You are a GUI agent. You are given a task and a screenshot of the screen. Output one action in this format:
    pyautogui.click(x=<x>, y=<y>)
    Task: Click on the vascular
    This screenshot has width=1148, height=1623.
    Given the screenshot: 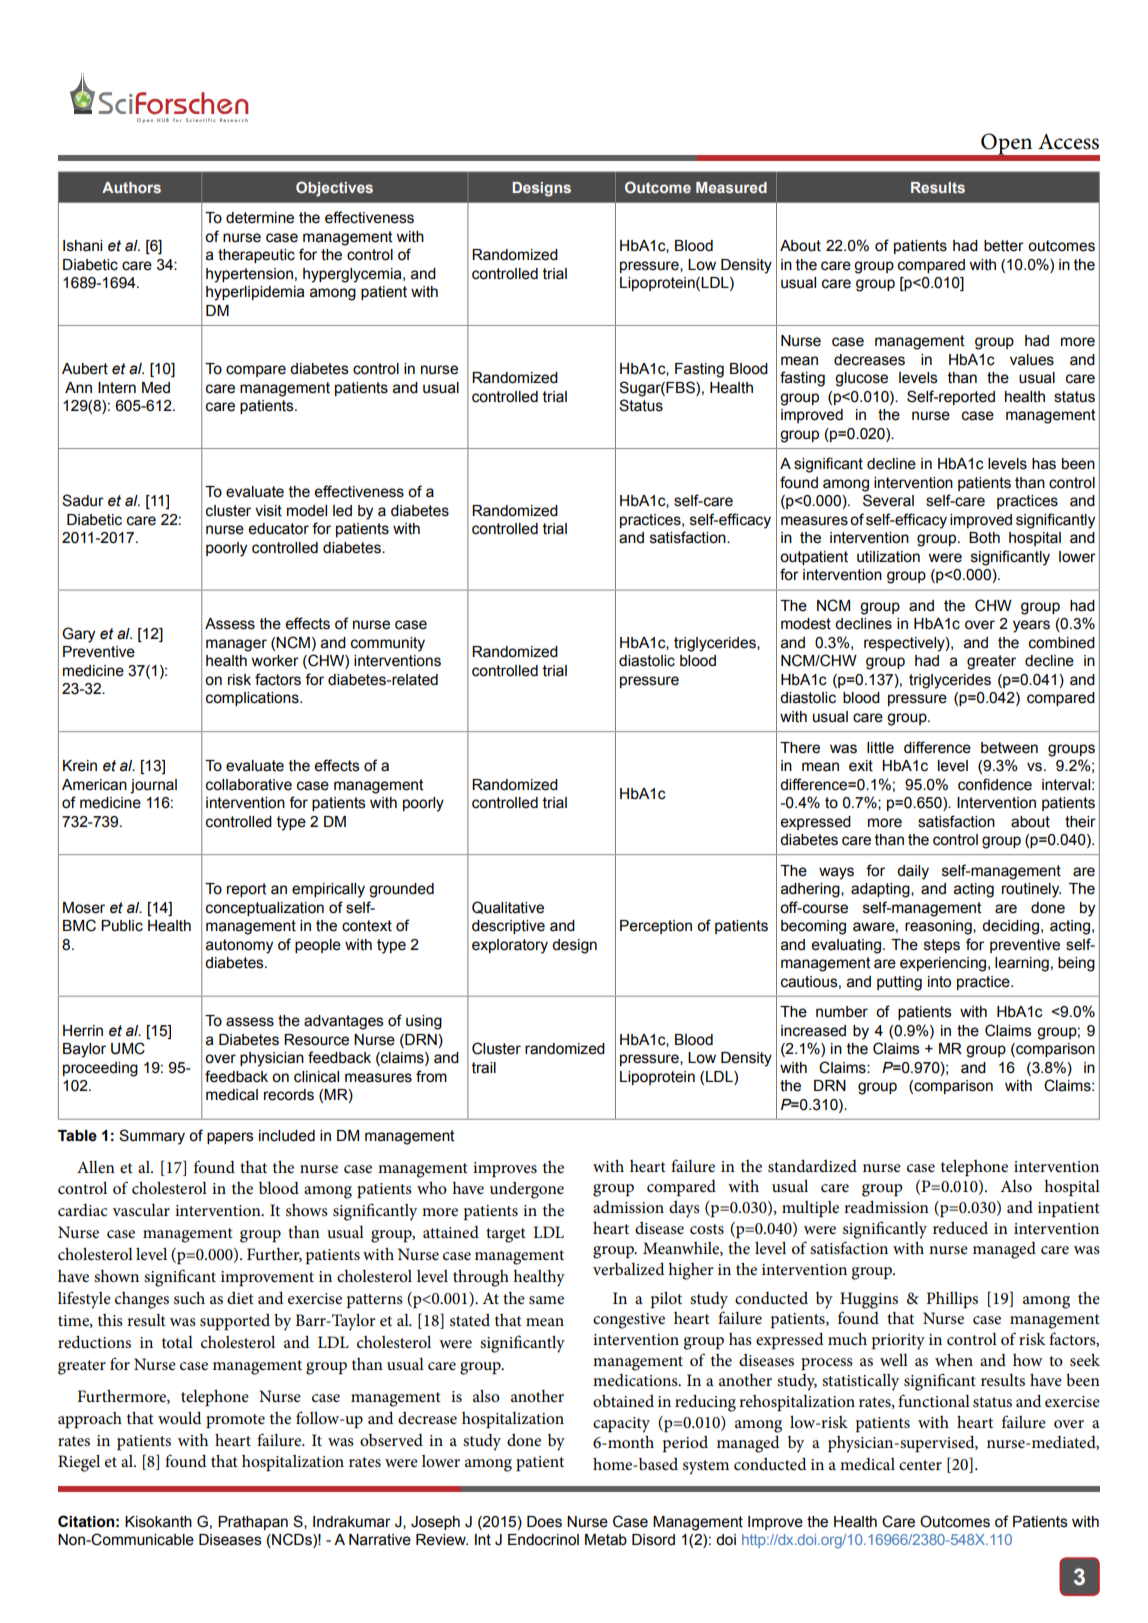 What is the action you would take?
    pyautogui.click(x=141, y=1210)
